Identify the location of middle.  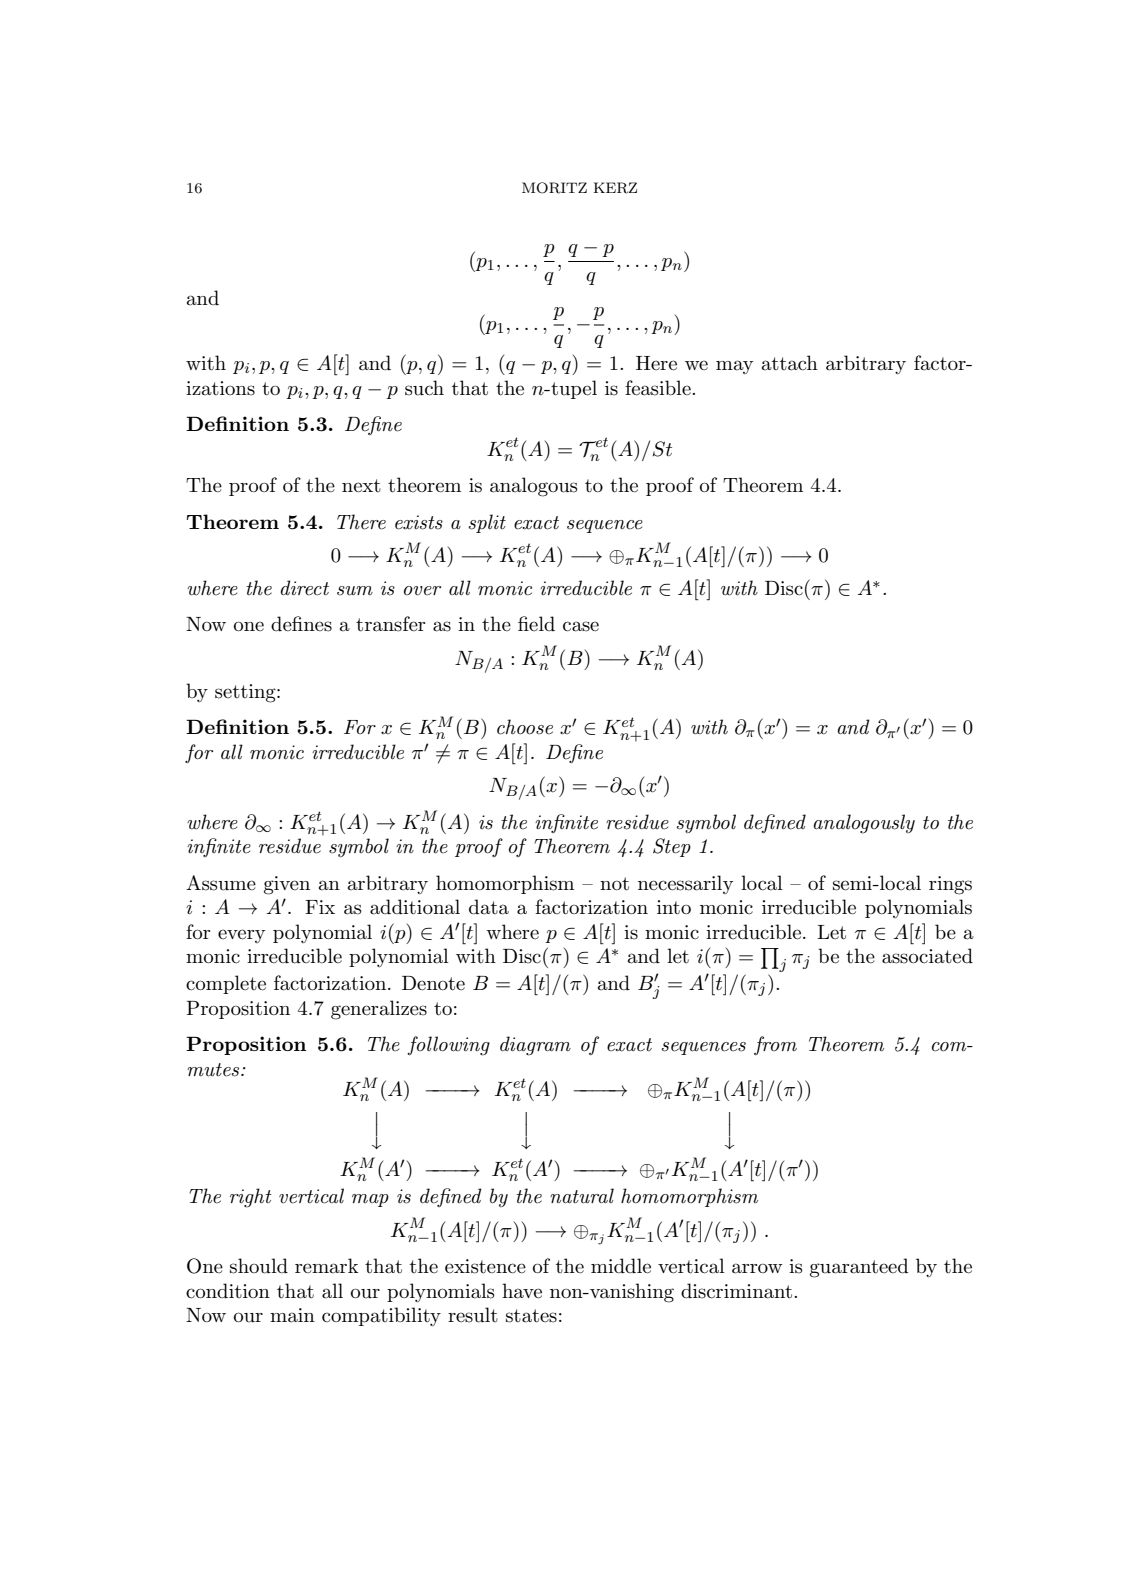
(621, 1266).
